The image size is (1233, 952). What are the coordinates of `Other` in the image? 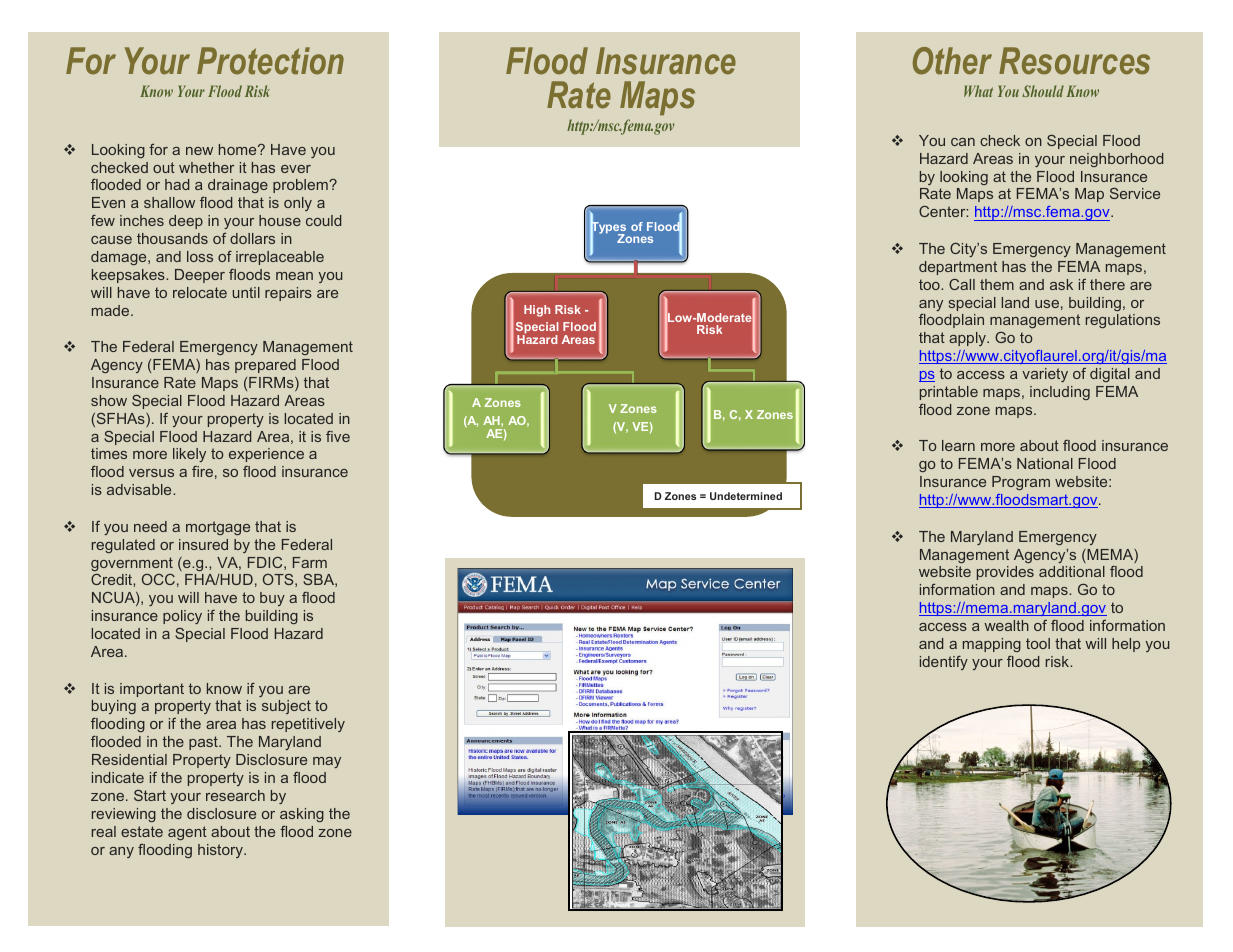 It's located at (952, 61).
